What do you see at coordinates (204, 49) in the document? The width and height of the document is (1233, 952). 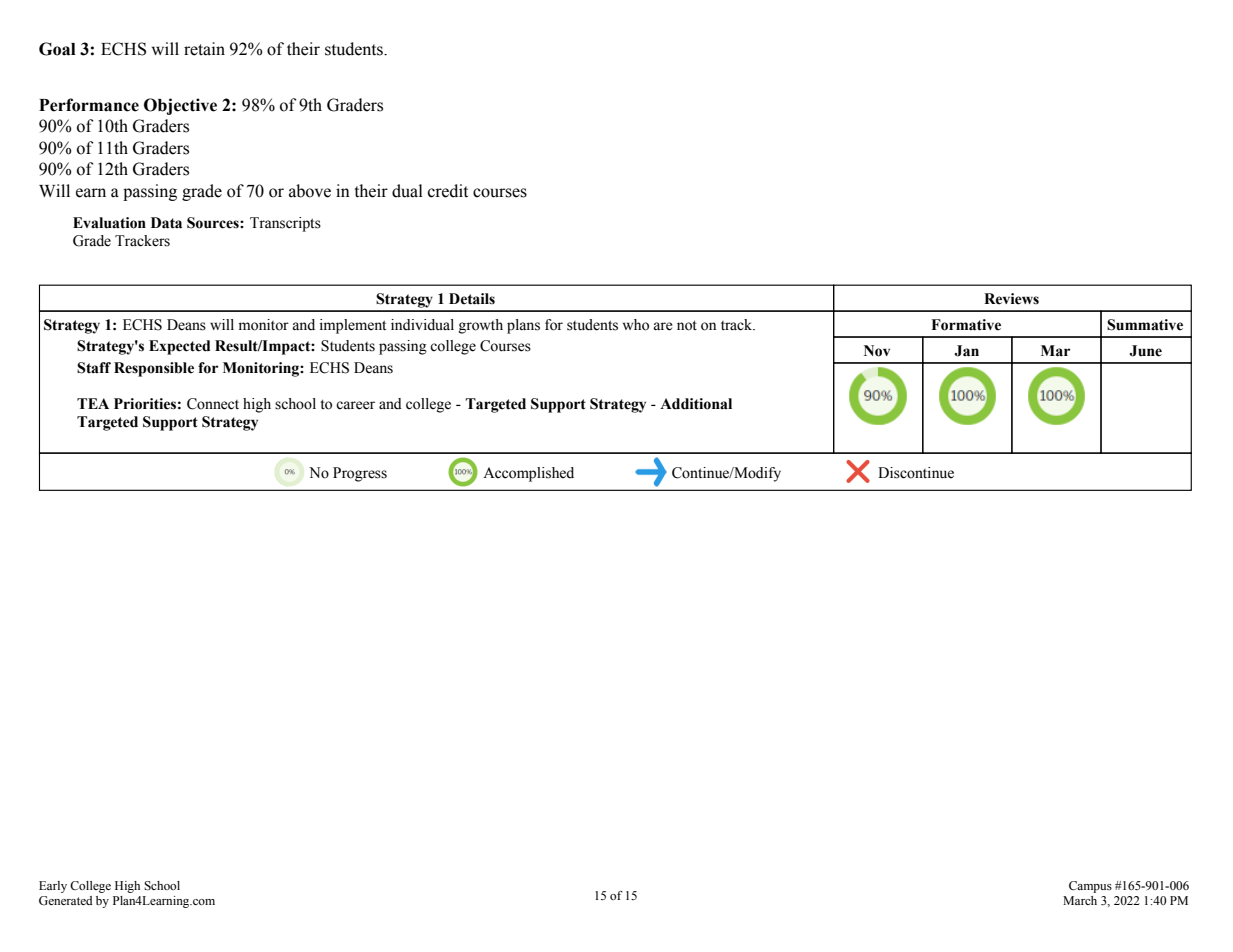 I see `retain` at bounding box center [204, 49].
